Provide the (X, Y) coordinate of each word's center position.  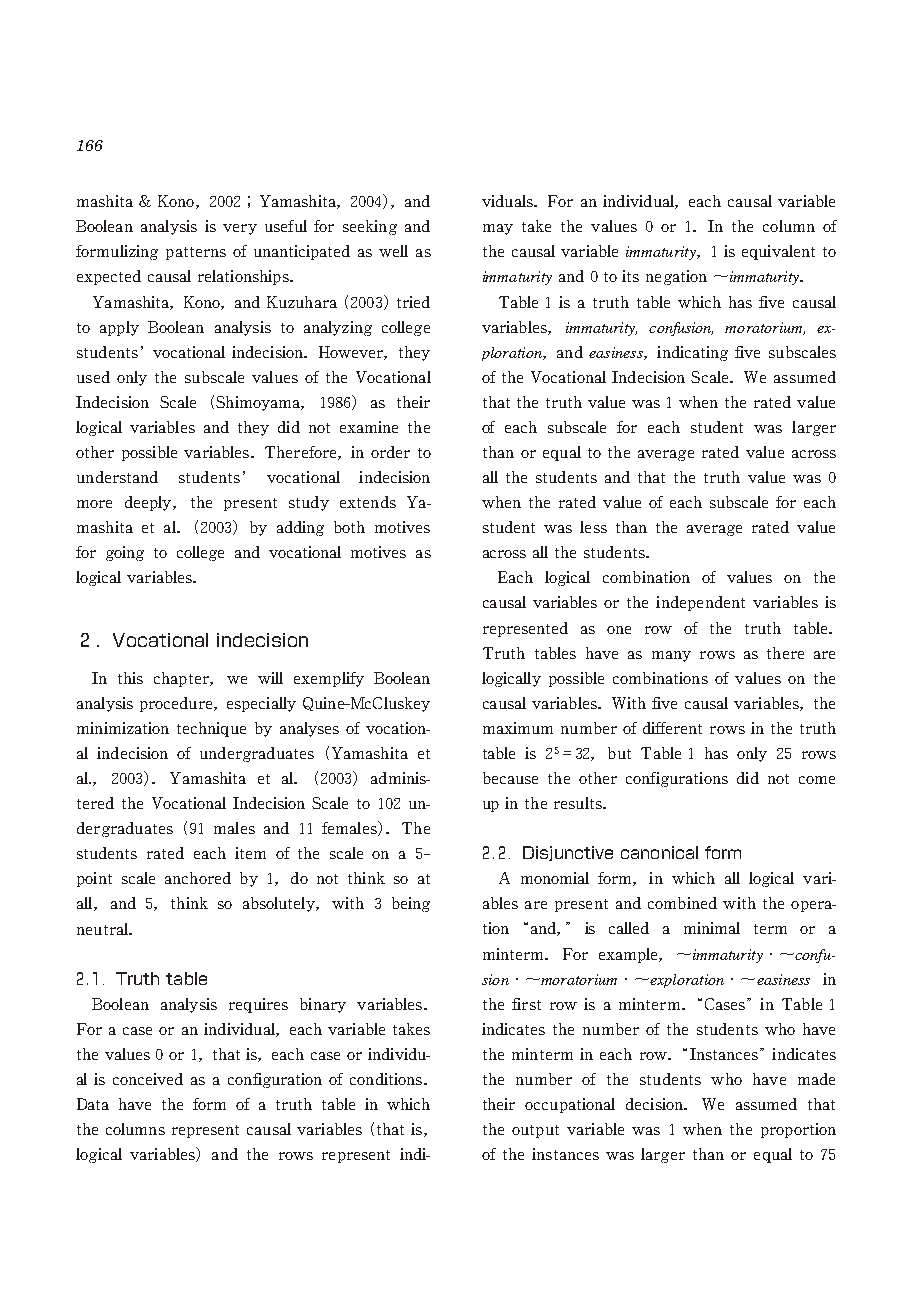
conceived (148, 1079)
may (498, 229)
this (130, 678)
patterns (196, 253)
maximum (518, 728)
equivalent (778, 252)
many (671, 656)
